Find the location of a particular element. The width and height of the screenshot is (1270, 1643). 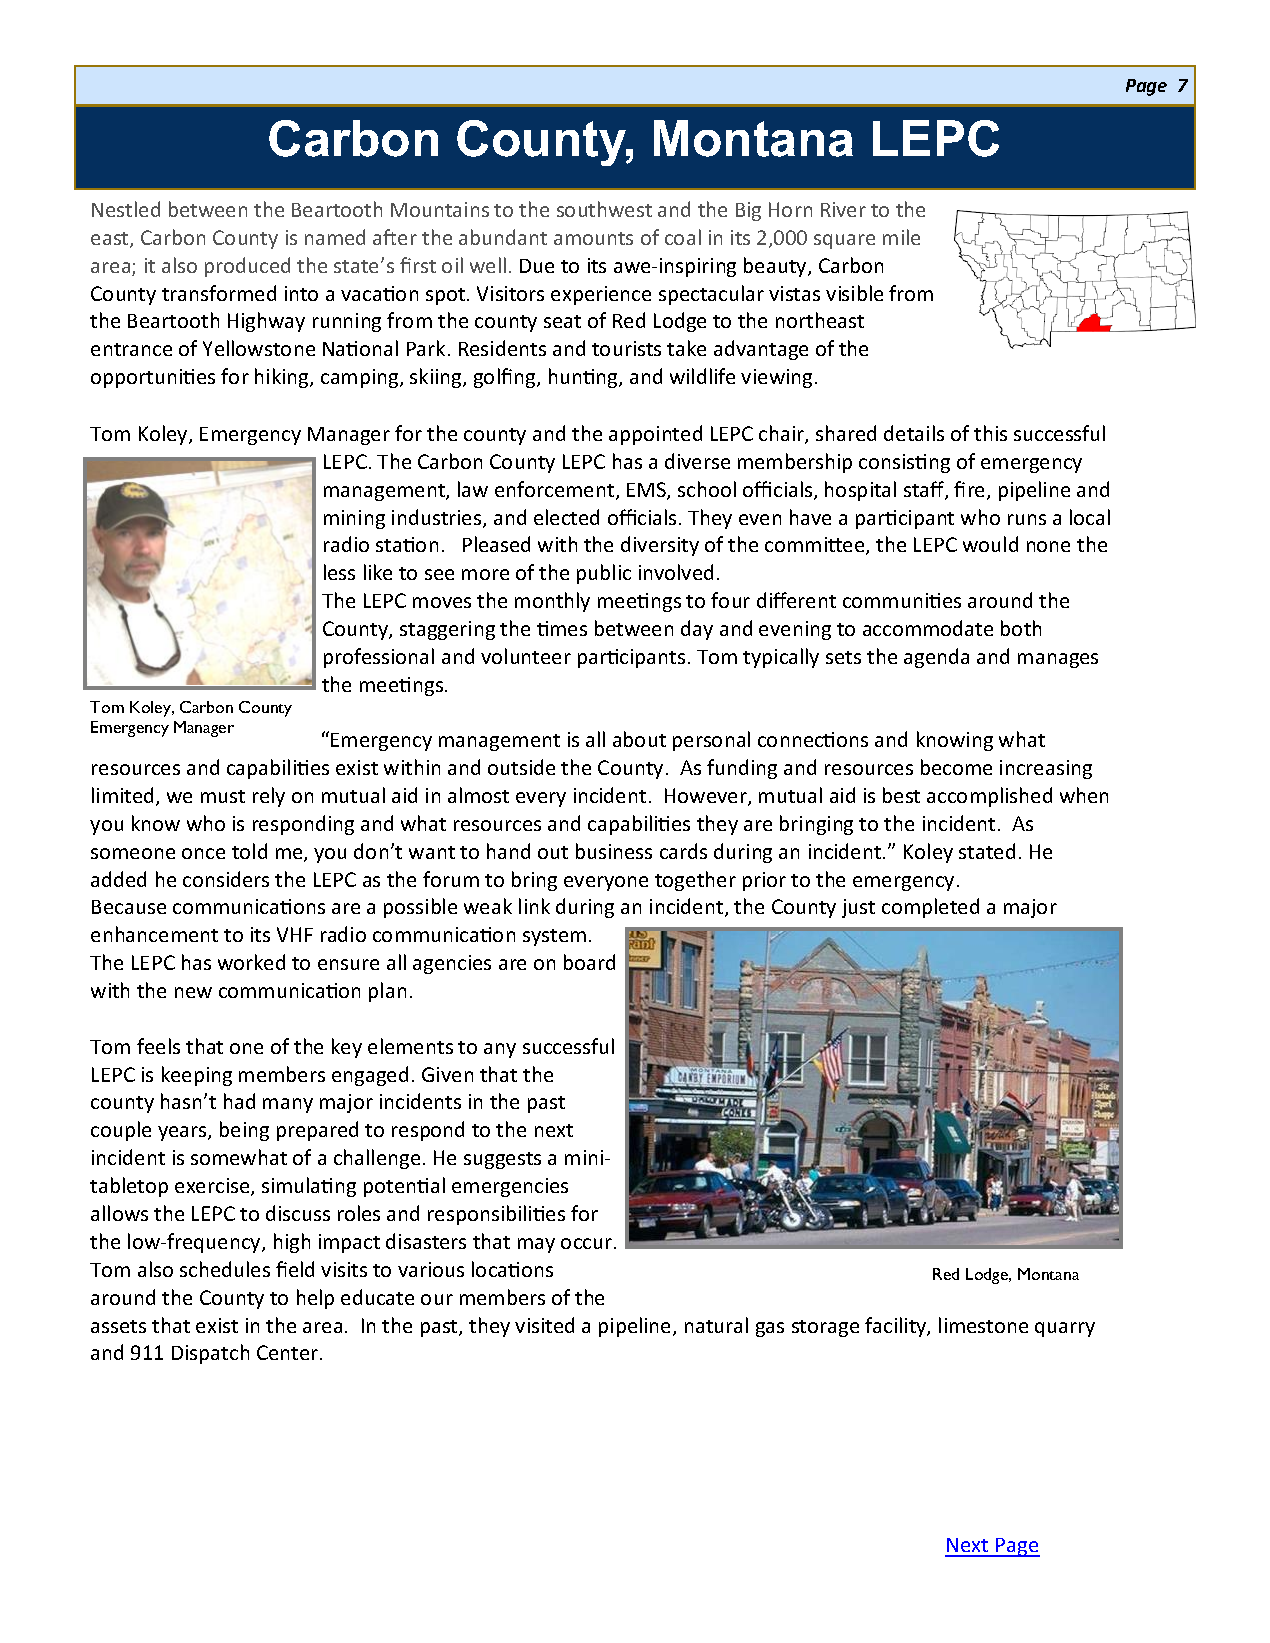

board is located at coordinates (589, 962).
